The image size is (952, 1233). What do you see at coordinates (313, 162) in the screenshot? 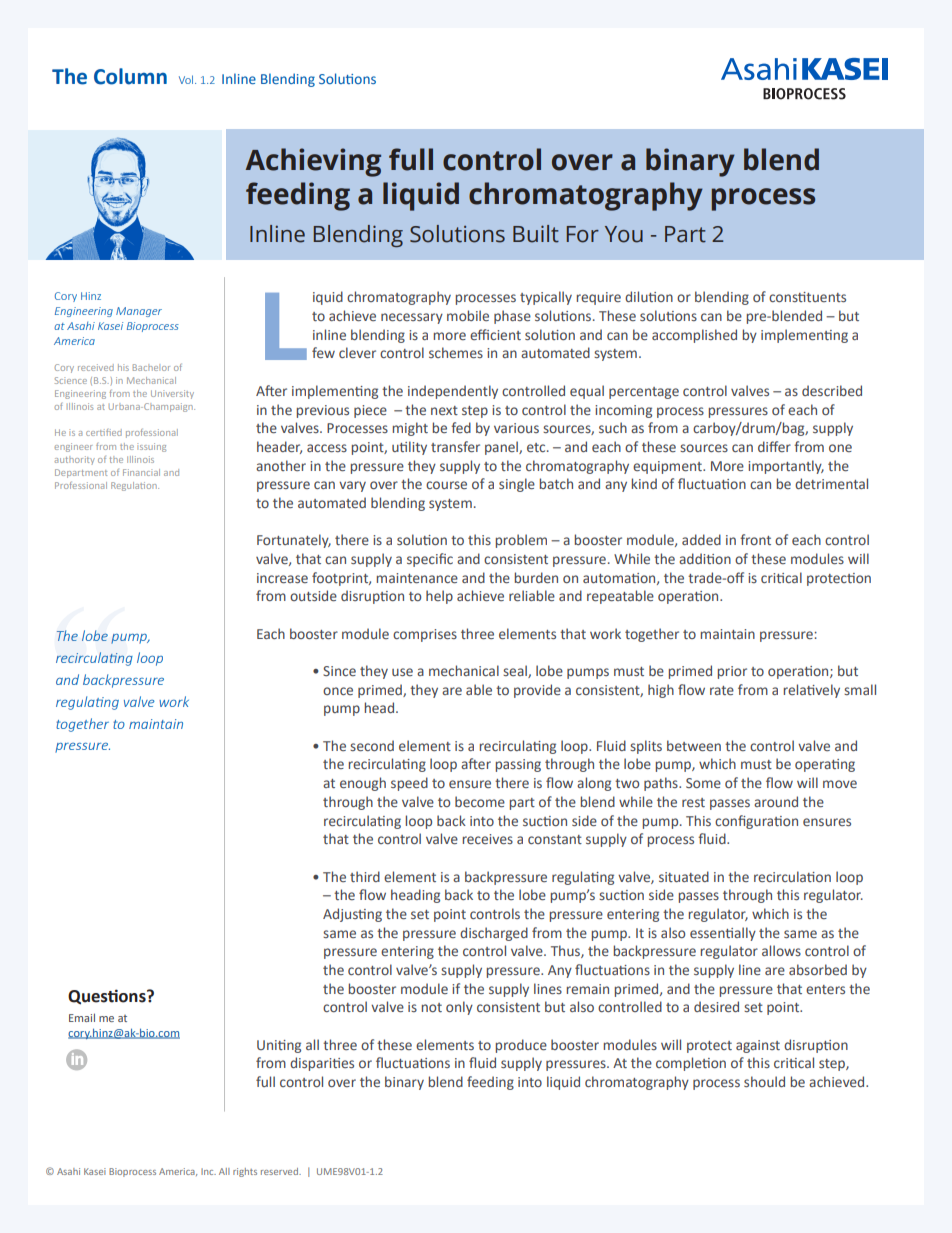
I see `Achieving` at bounding box center [313, 162].
